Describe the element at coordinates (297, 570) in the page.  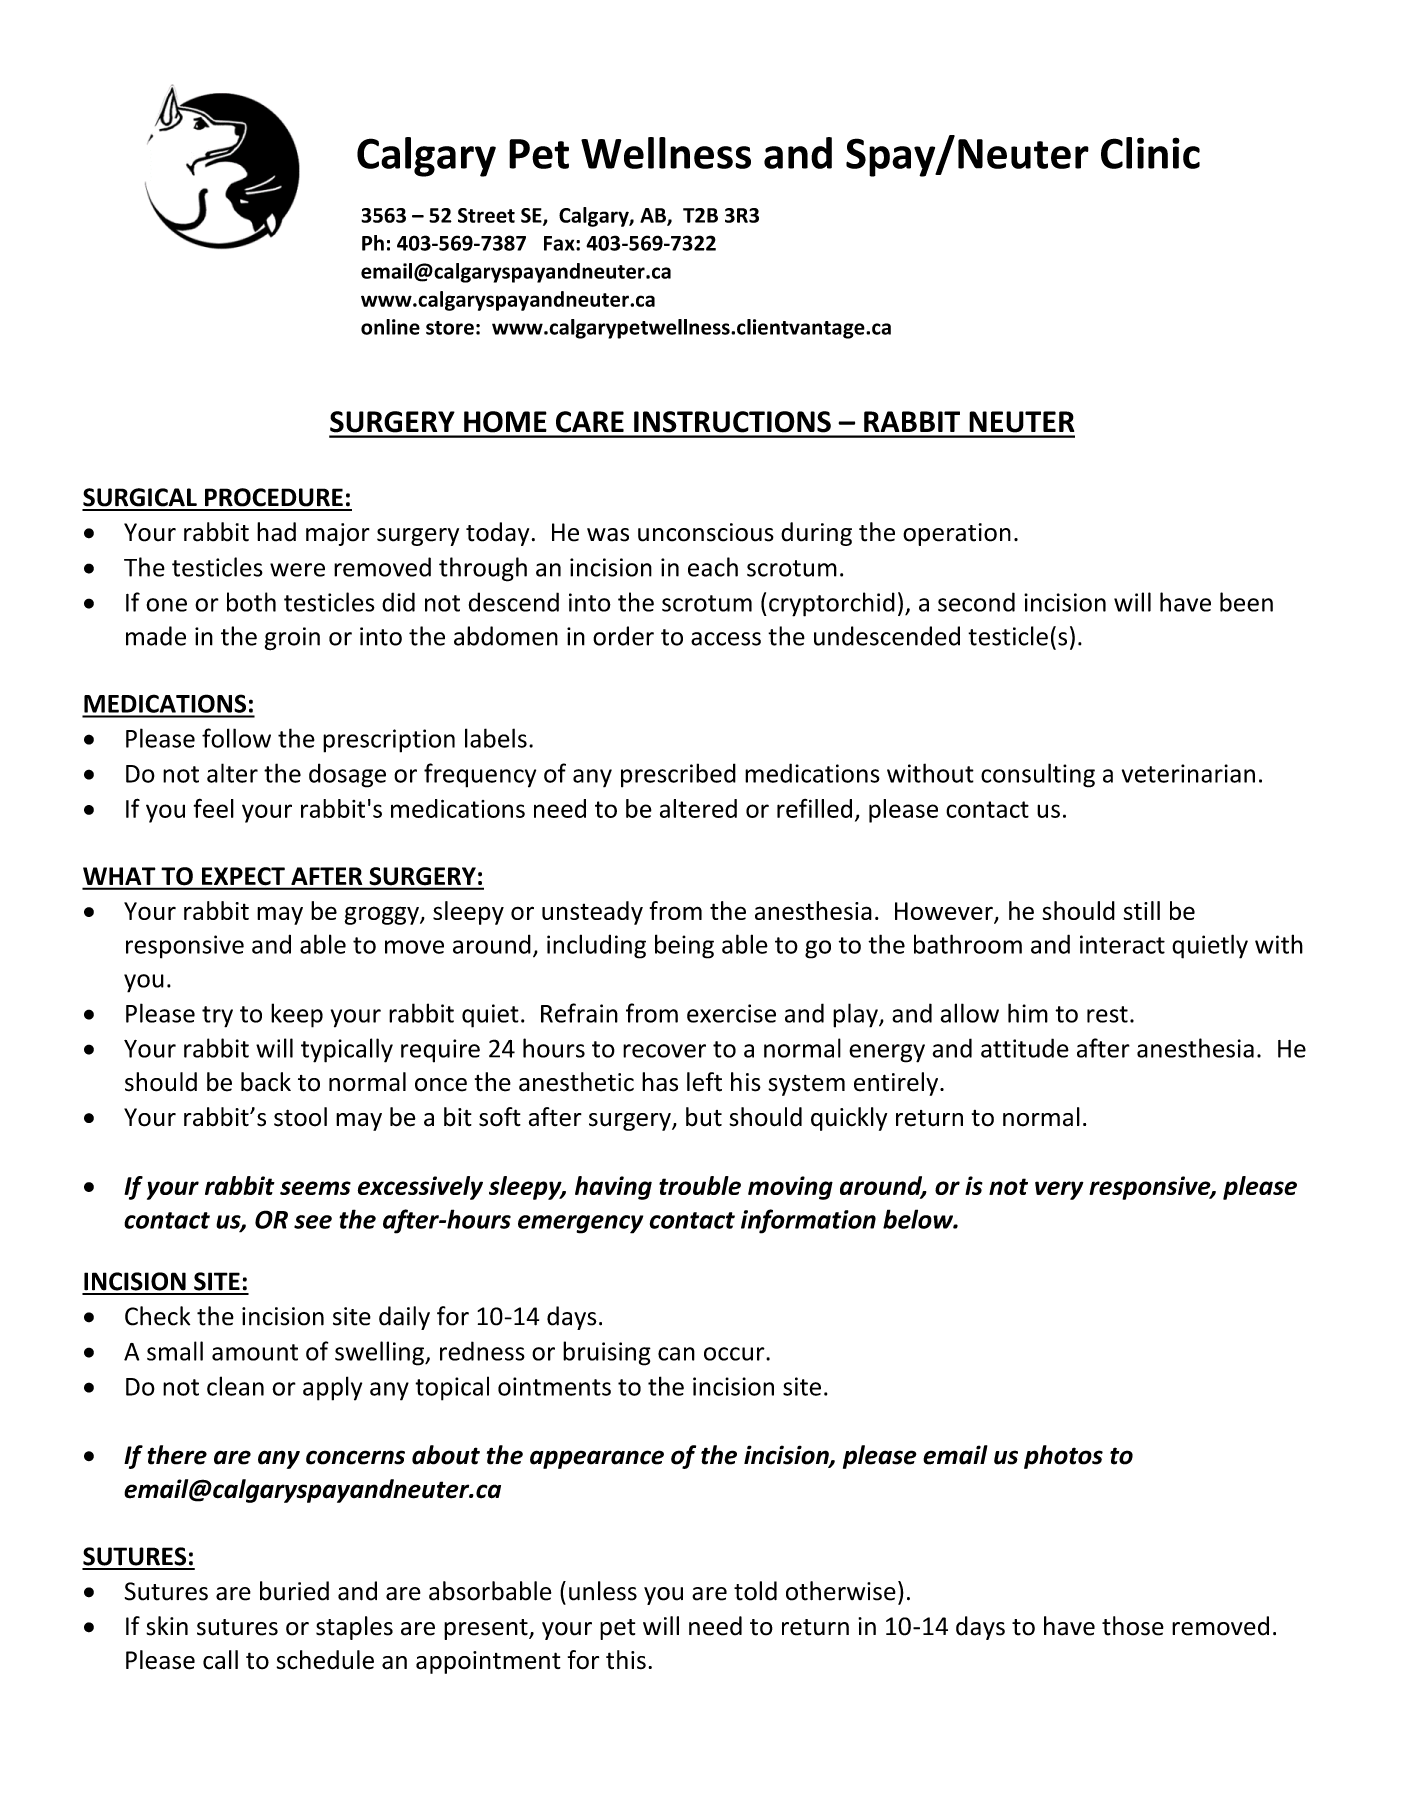
I see `were` at that location.
